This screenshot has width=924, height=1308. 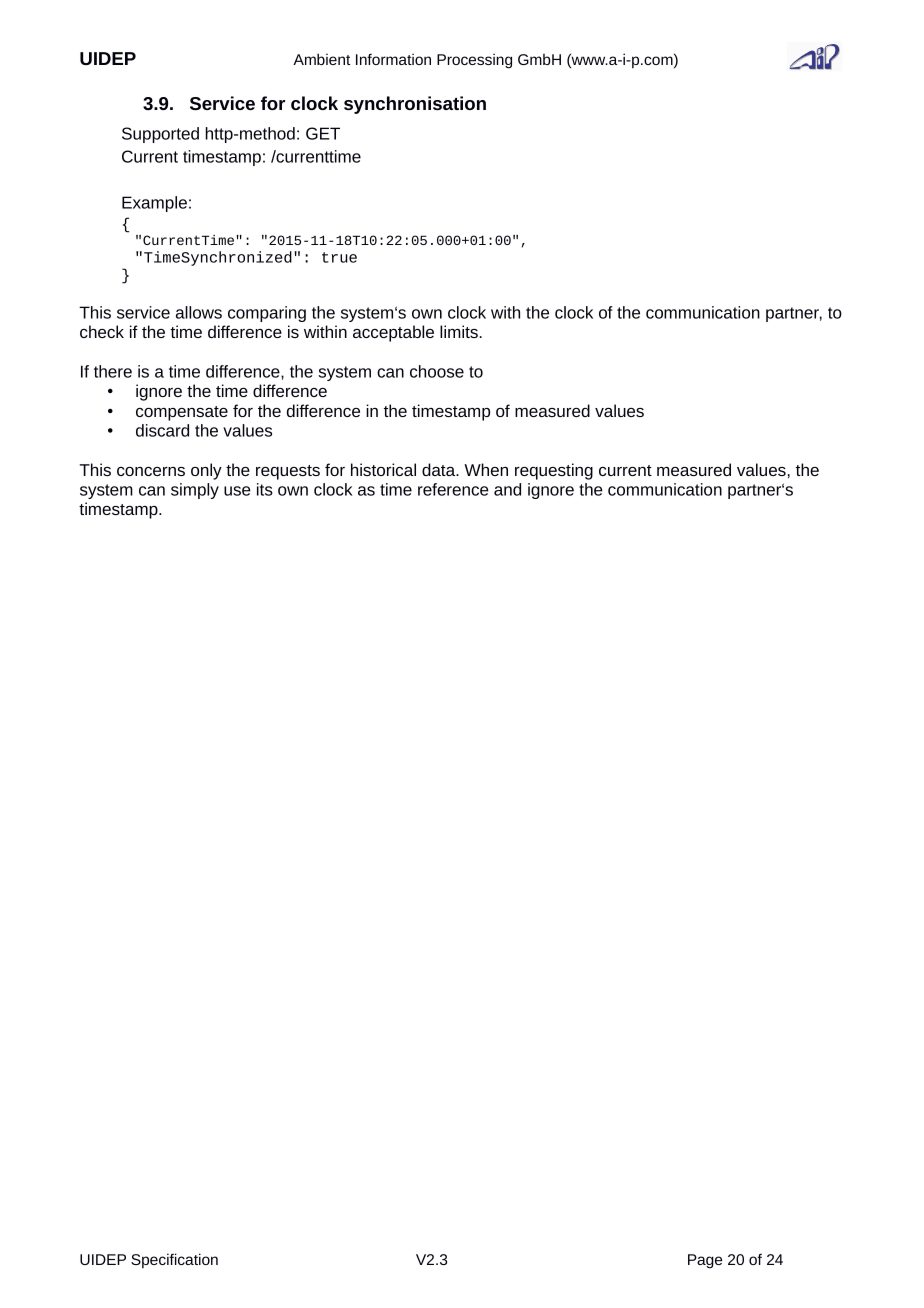 What do you see at coordinates (437, 371) in the screenshot?
I see `choose` at bounding box center [437, 371].
